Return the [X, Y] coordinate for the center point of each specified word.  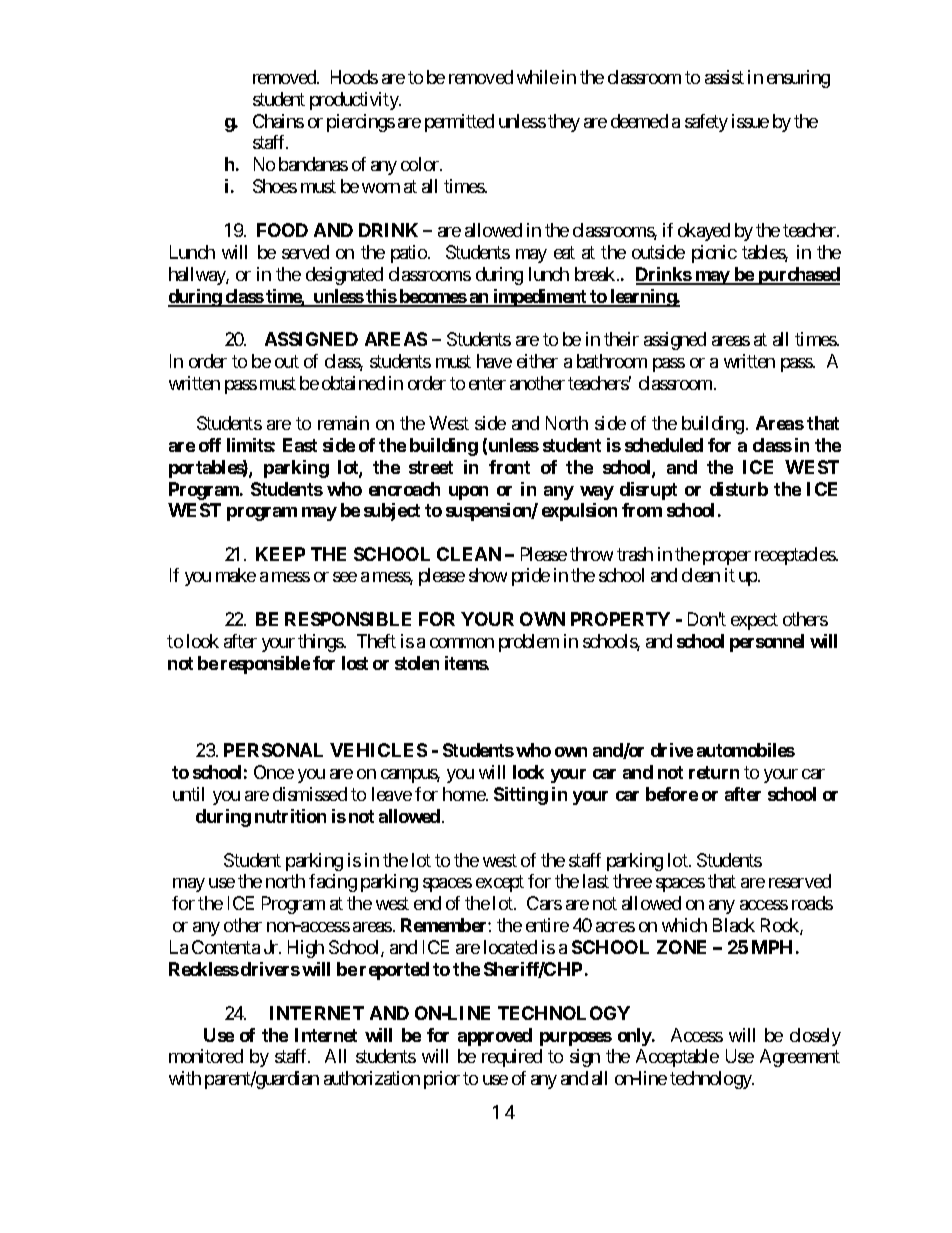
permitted [459, 123]
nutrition [290, 816]
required [512, 1058]
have [494, 361]
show [488, 575]
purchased [798, 276]
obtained [353, 383]
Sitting [521, 796]
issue [750, 121]
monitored [206, 1056]
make [236, 575]
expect [754, 621]
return [714, 772]
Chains [278, 121]
